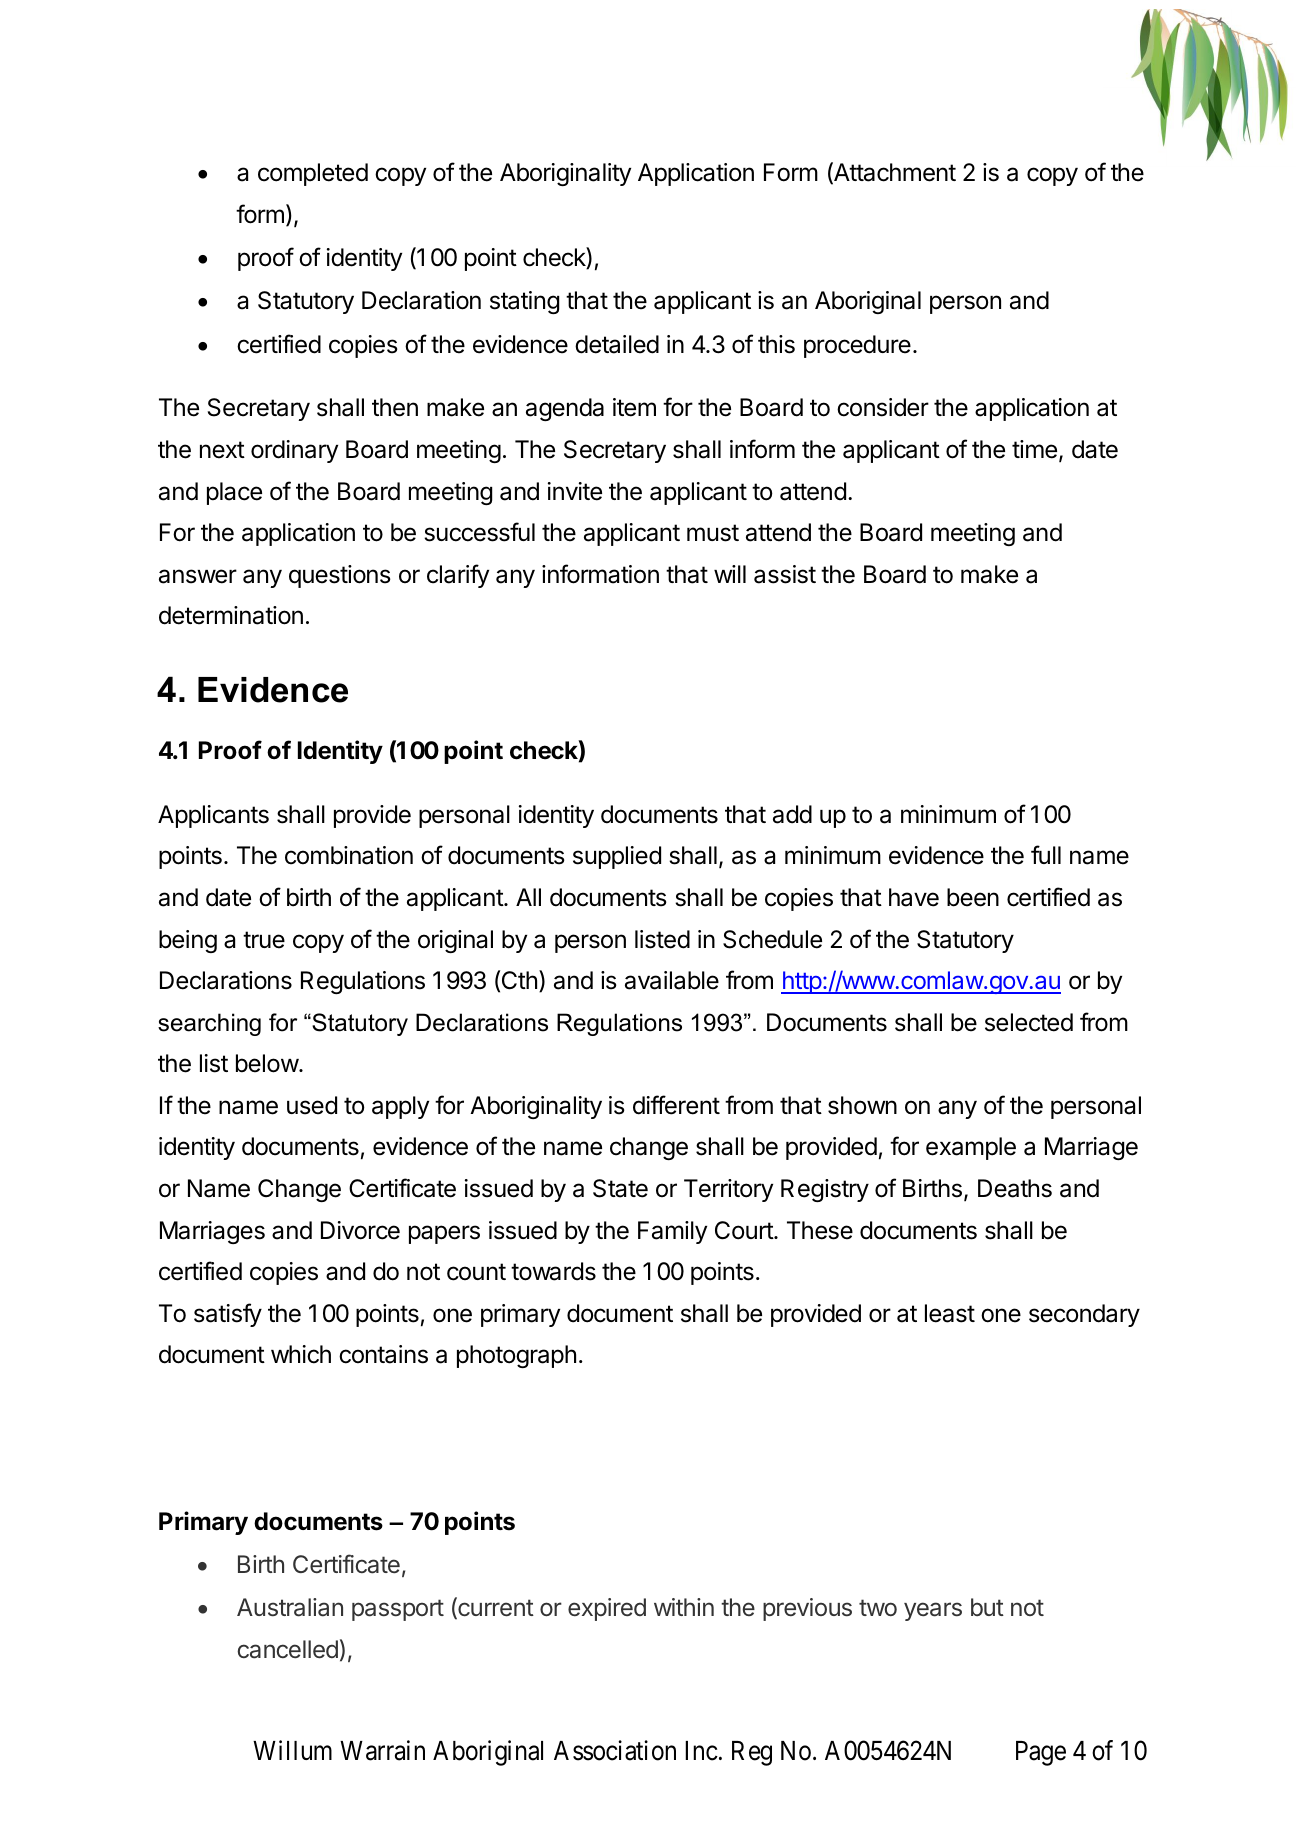  I want to click on completed, so click(313, 174).
